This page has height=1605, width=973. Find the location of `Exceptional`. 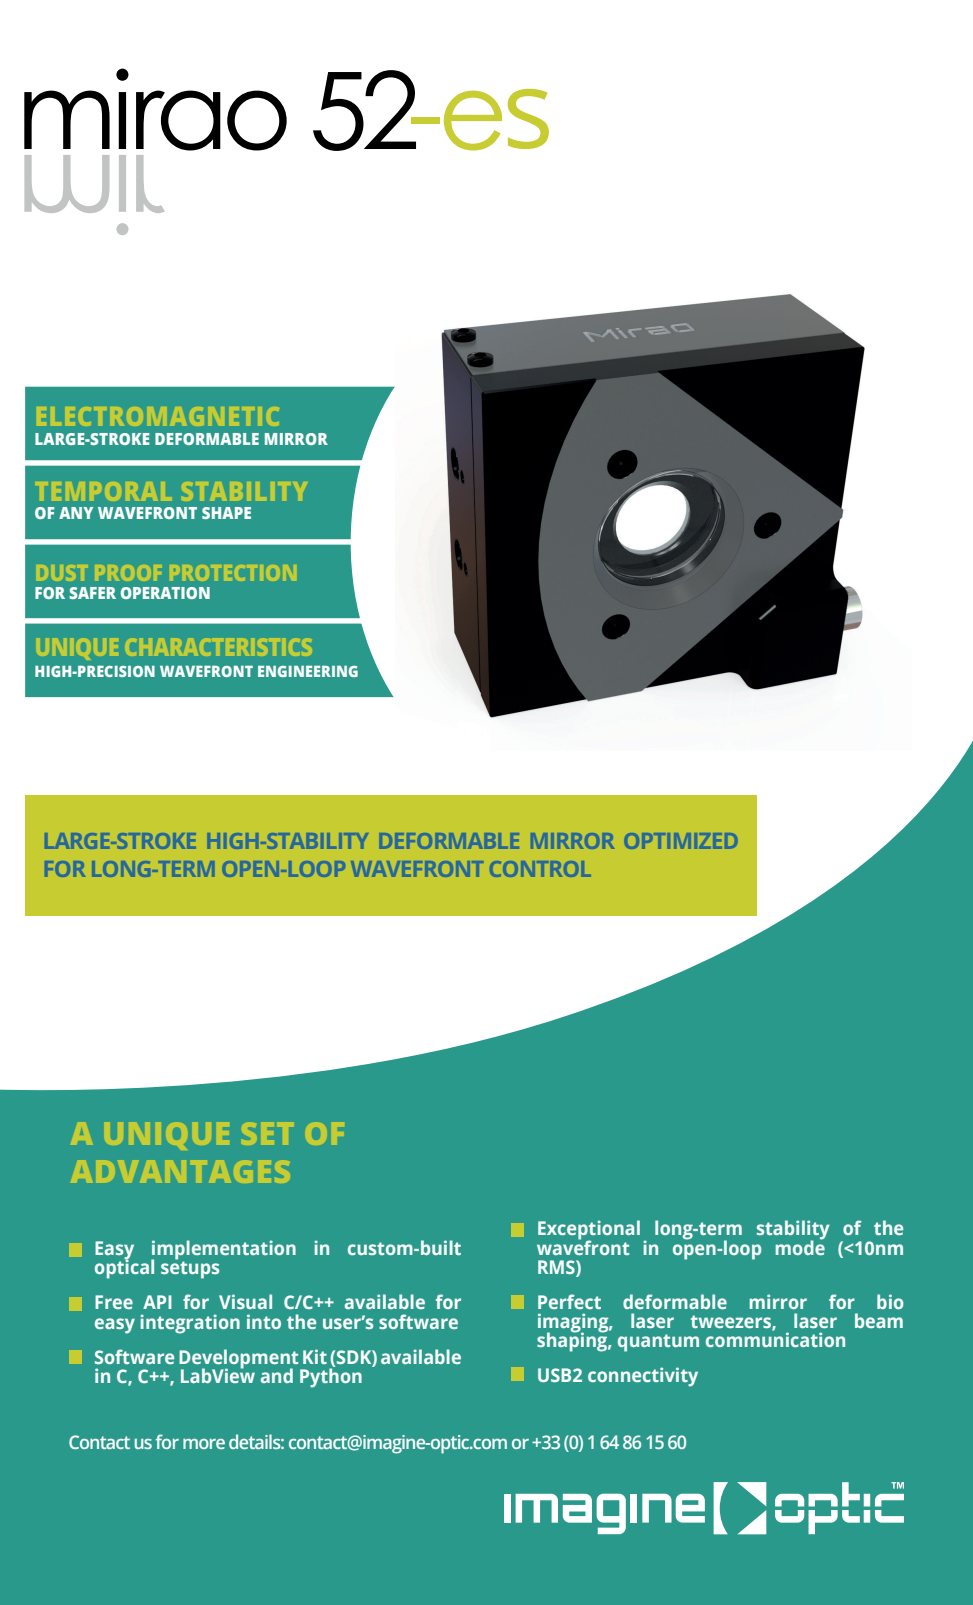

Exceptional is located at coordinates (589, 1231).
